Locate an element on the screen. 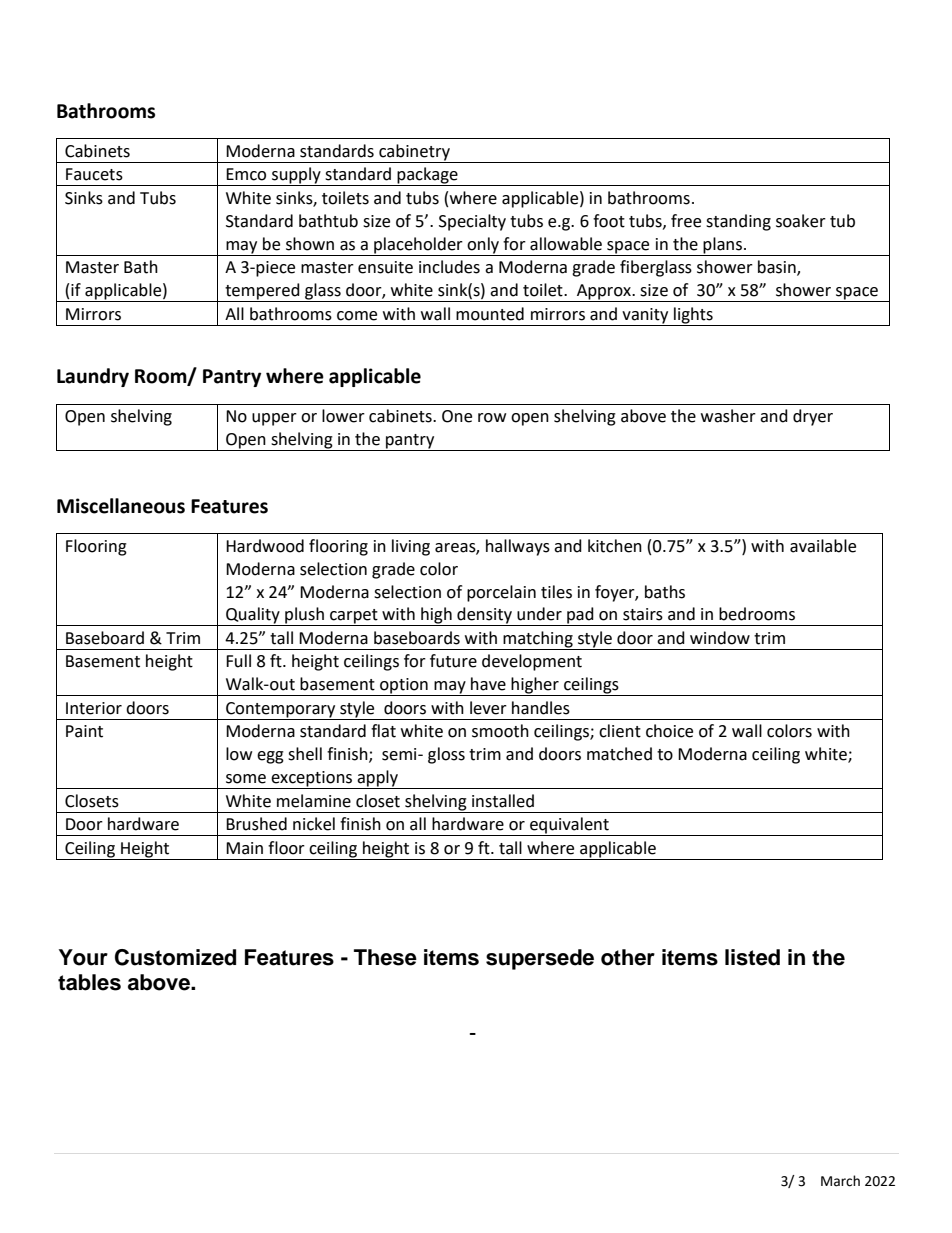  choice is located at coordinates (669, 731).
